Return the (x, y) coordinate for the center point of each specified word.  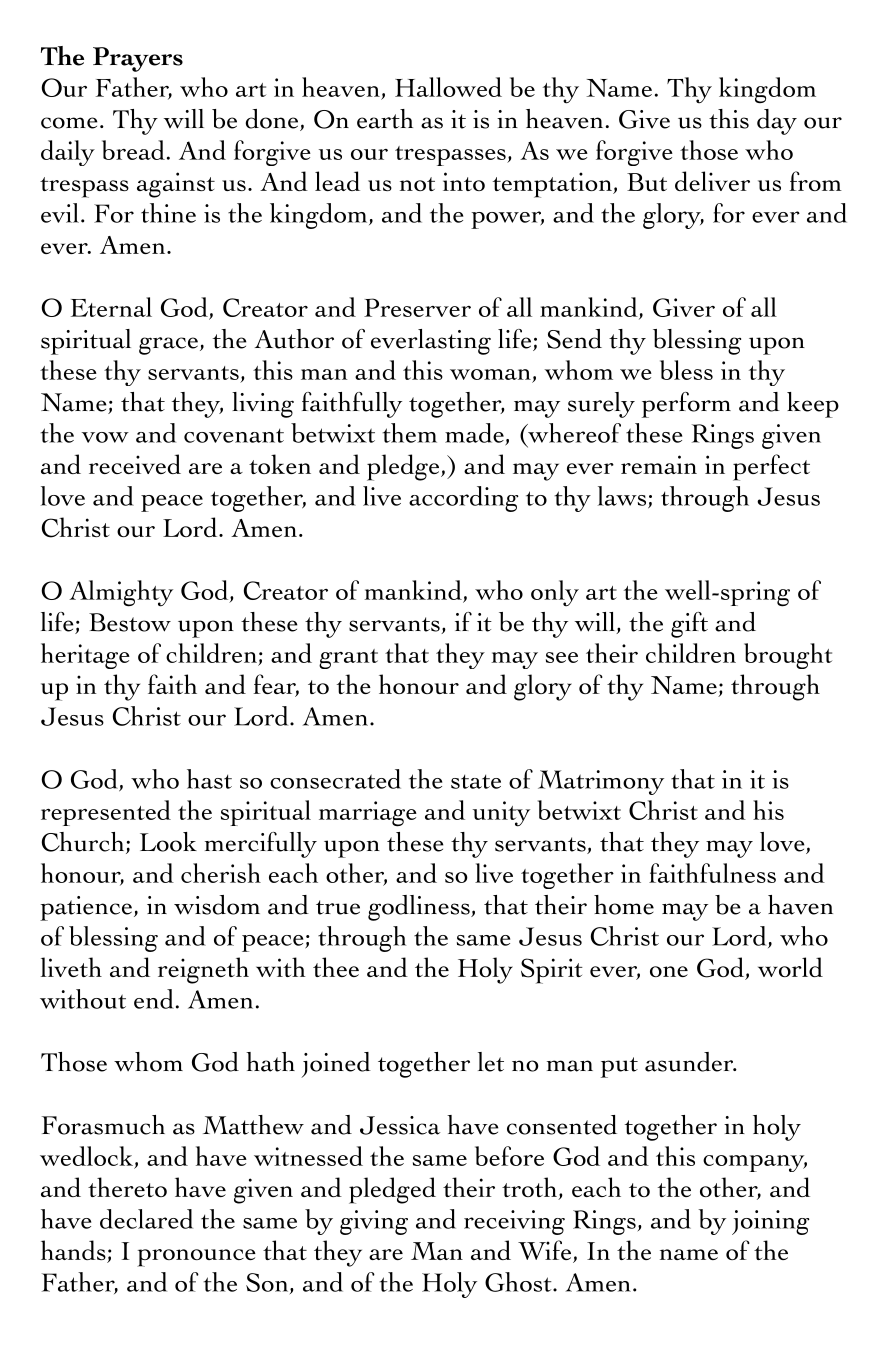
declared (146, 1219)
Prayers (138, 59)
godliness (420, 908)
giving (374, 1222)
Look (168, 842)
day (777, 122)
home (624, 905)
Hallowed (448, 87)
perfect (771, 467)
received (135, 464)
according (464, 499)
